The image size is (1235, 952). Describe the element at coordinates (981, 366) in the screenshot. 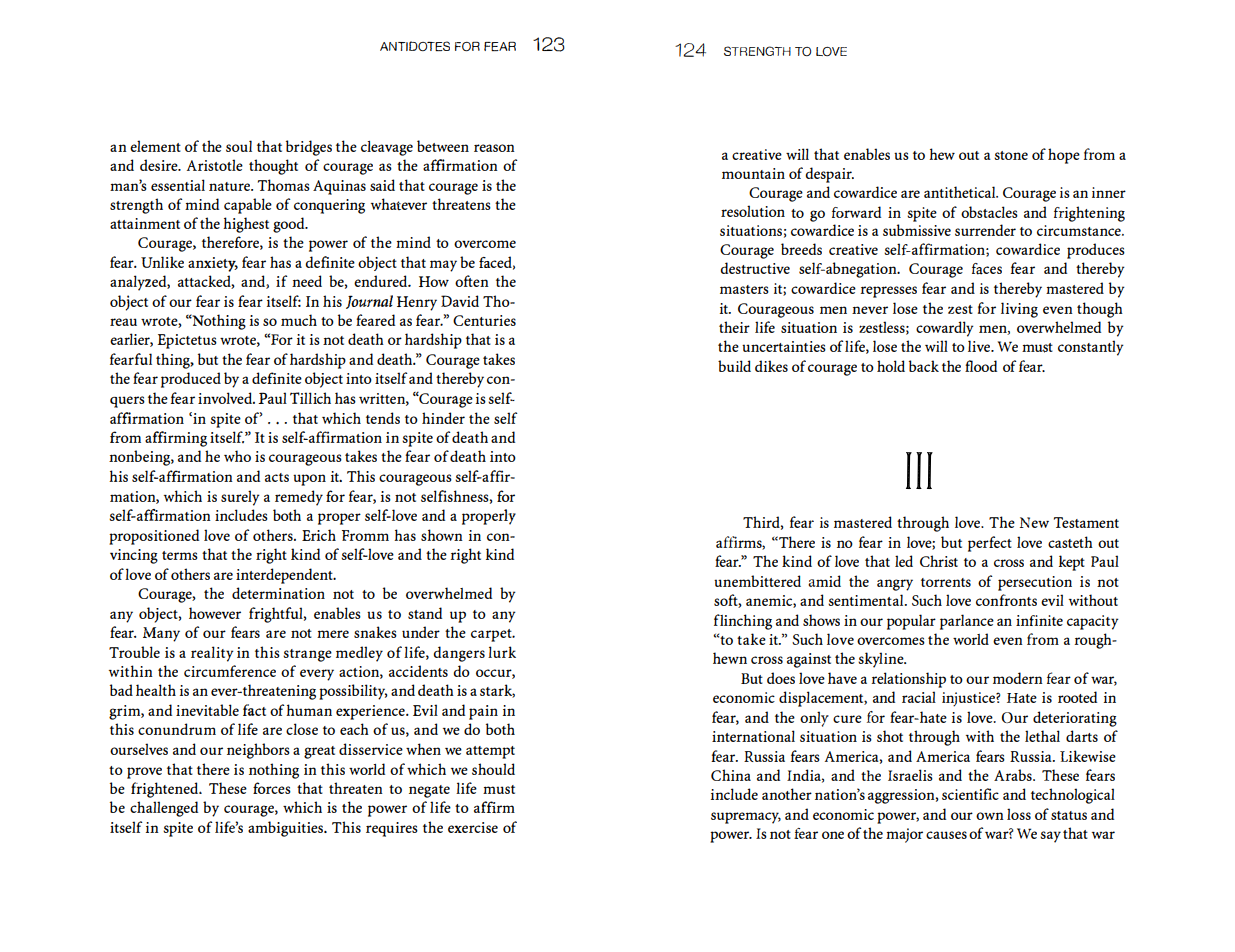

I see `flood` at that location.
